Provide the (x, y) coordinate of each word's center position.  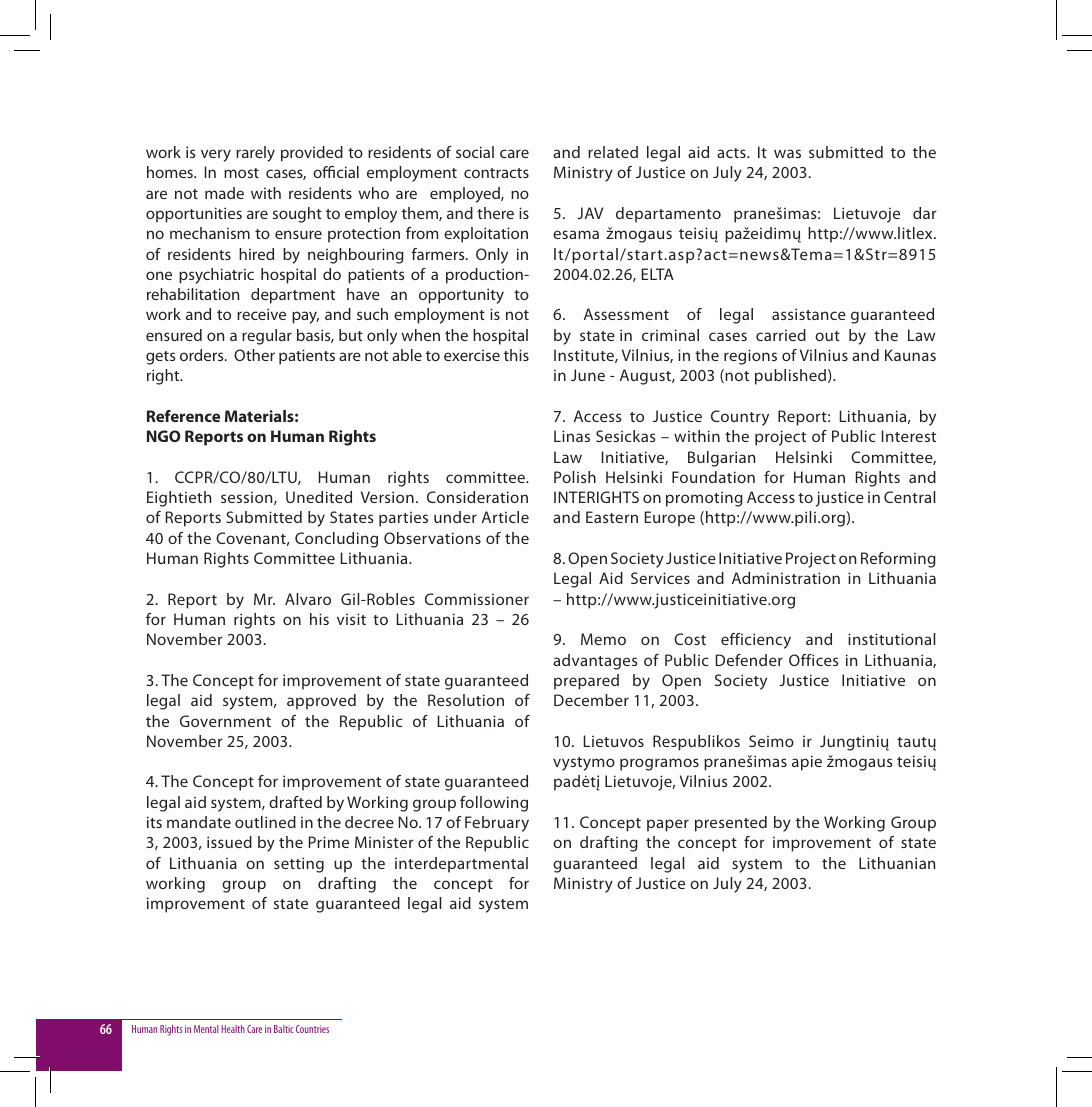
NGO (164, 436)
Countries (312, 1029)
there (495, 213)
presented (731, 824)
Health (233, 1029)
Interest (909, 436)
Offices (813, 660)
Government (225, 721)
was (787, 153)
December (591, 700)
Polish (575, 477)
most (241, 173)
